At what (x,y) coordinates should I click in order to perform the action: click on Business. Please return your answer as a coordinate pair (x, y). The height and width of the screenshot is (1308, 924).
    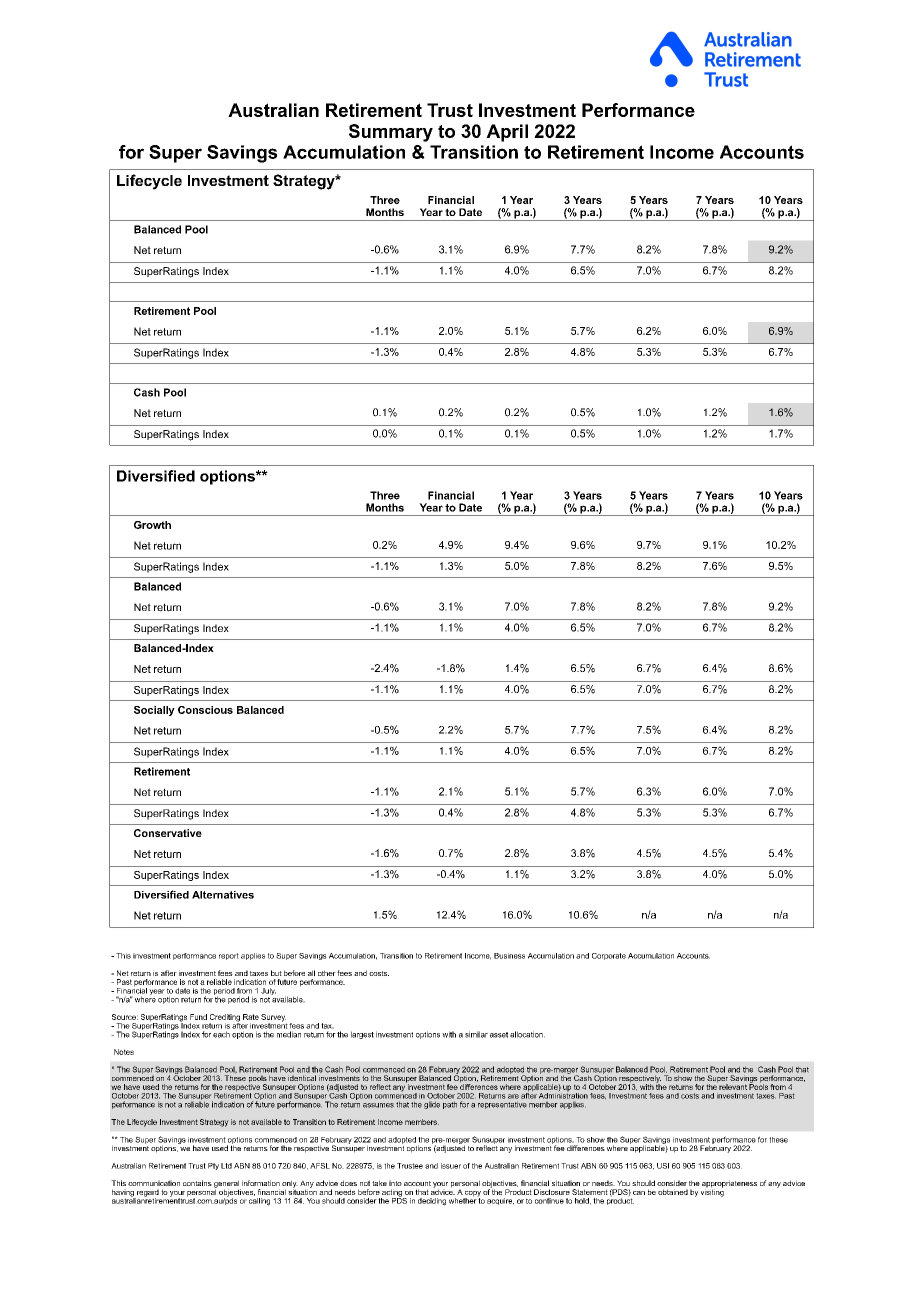
    Looking at the image, I should click on (509, 956).
